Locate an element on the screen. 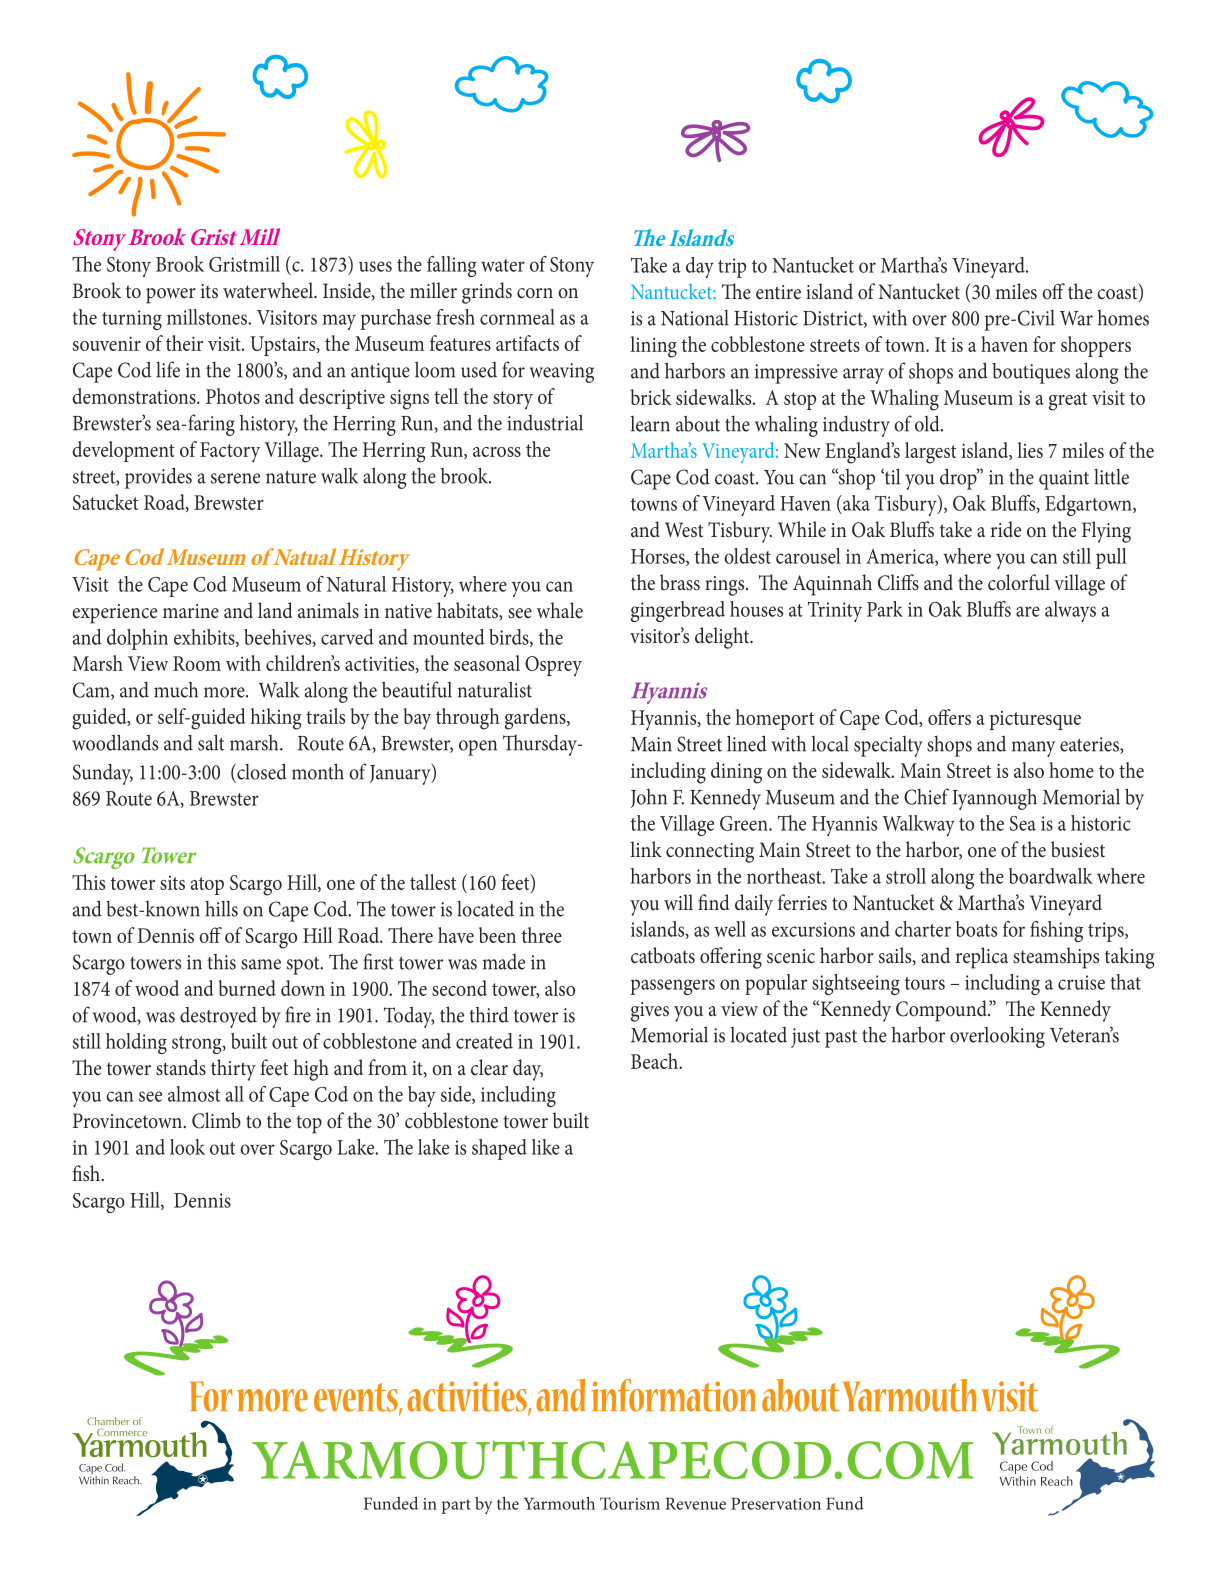 Image resolution: width=1227 pixels, height=1588 pixels. thirty is located at coordinates (233, 1070).
